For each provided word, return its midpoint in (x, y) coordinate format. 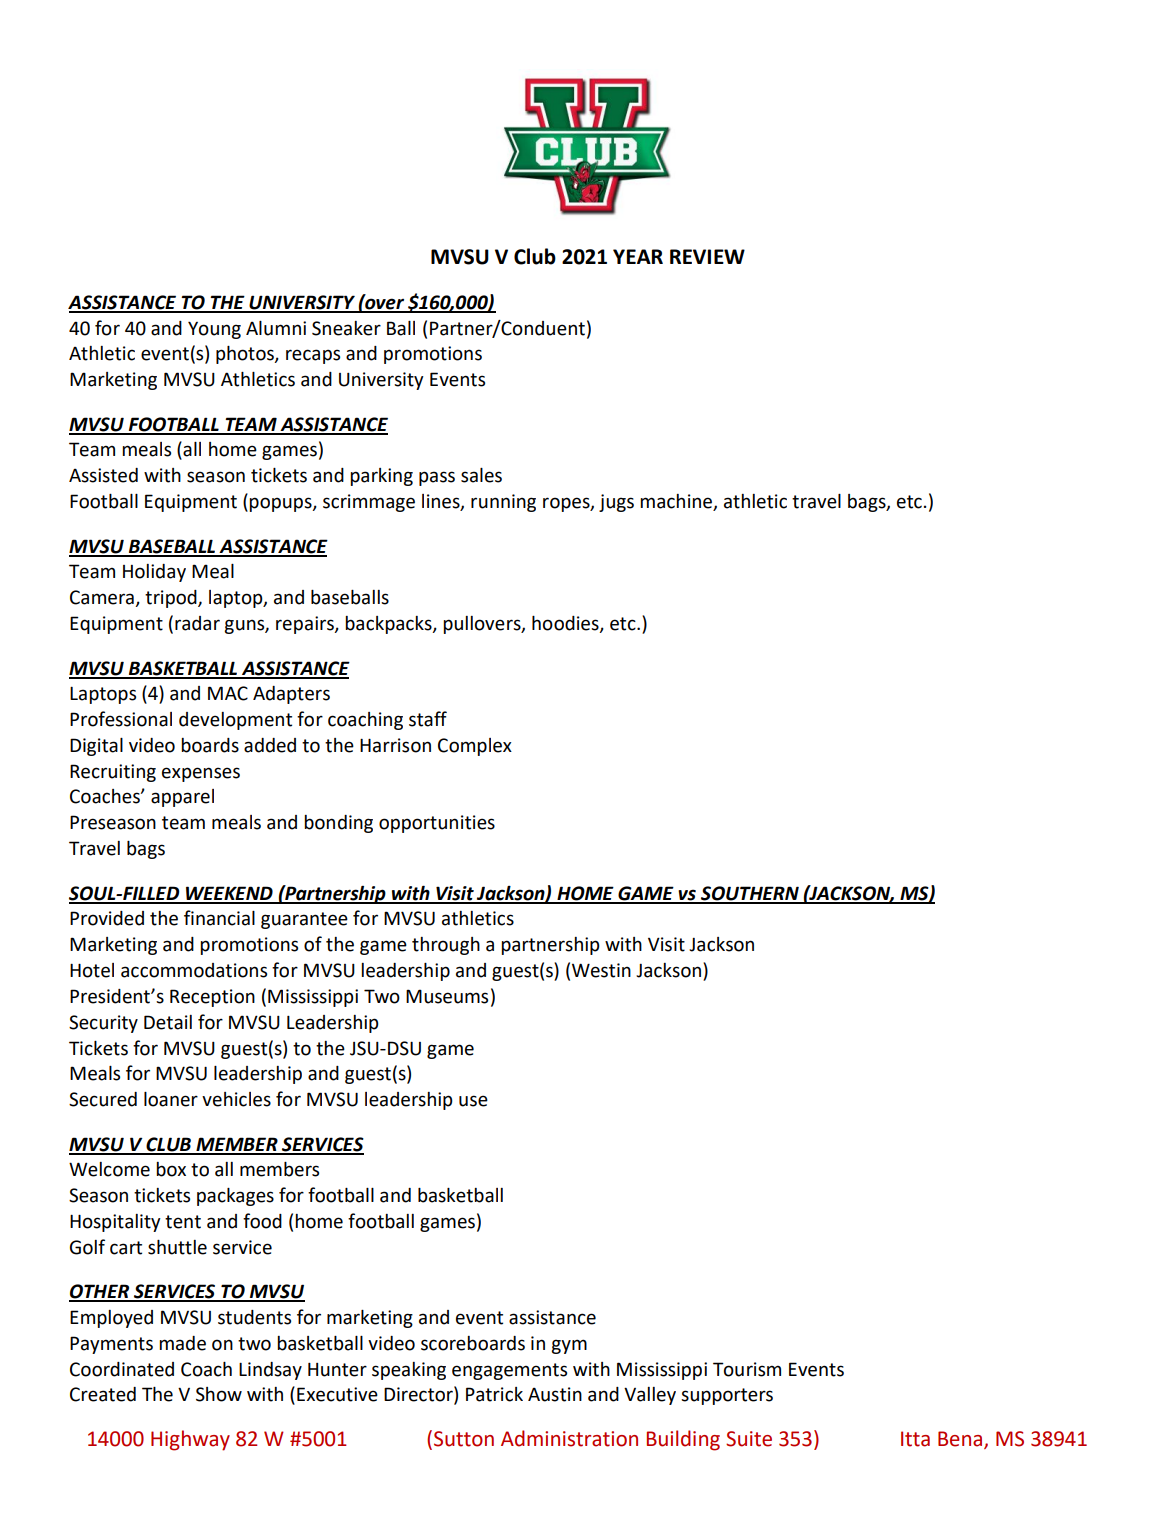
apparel (182, 798)
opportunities (437, 824)
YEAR (638, 256)
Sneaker (346, 328)
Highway (190, 1440)
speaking (409, 1371)
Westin (601, 970)
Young (214, 330)
